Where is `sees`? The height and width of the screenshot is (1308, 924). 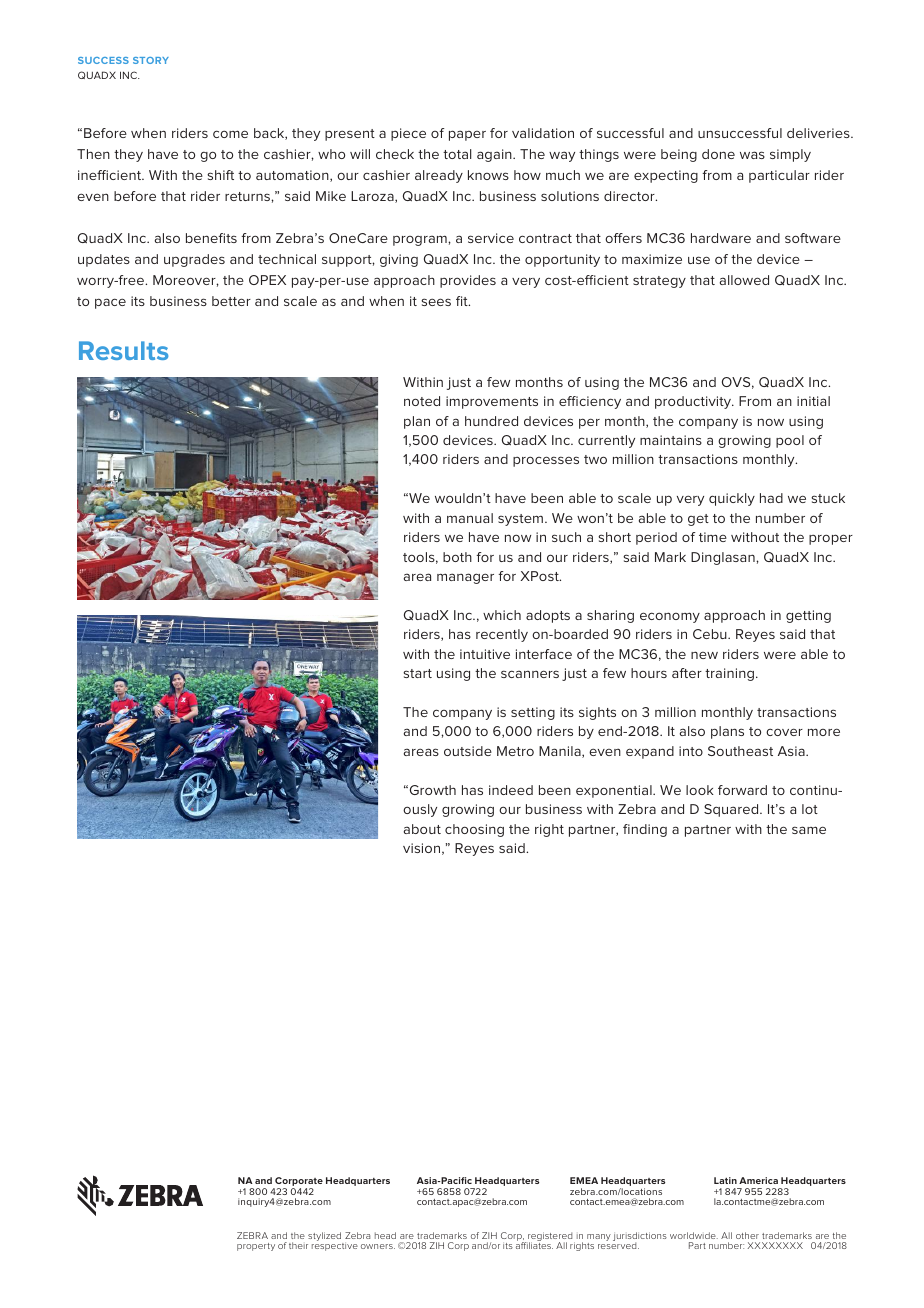 sees is located at coordinates (436, 302).
